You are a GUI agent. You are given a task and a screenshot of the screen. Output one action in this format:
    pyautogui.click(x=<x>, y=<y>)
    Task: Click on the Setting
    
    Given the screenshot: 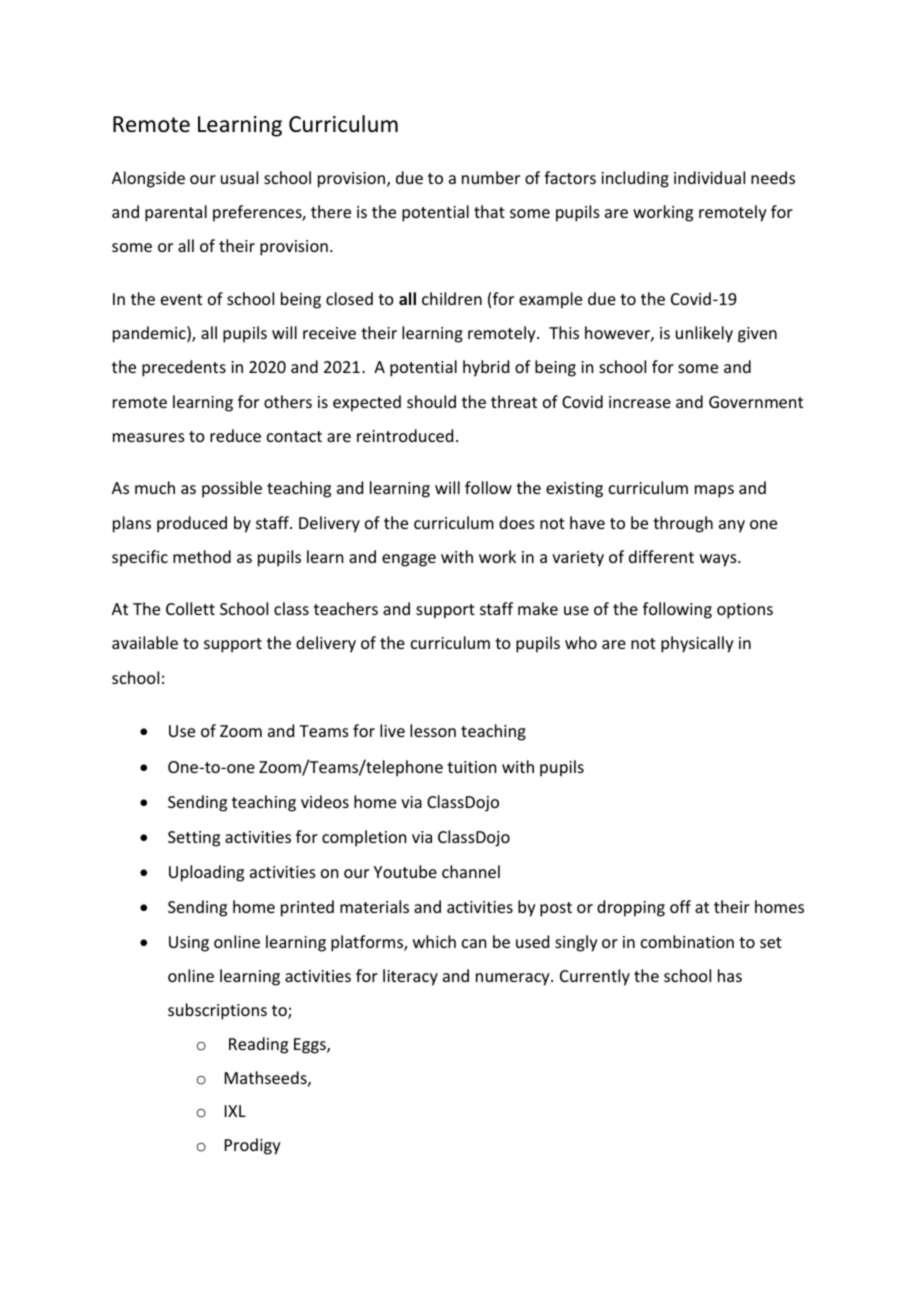 What is the action you would take?
    pyautogui.click(x=194, y=839)
